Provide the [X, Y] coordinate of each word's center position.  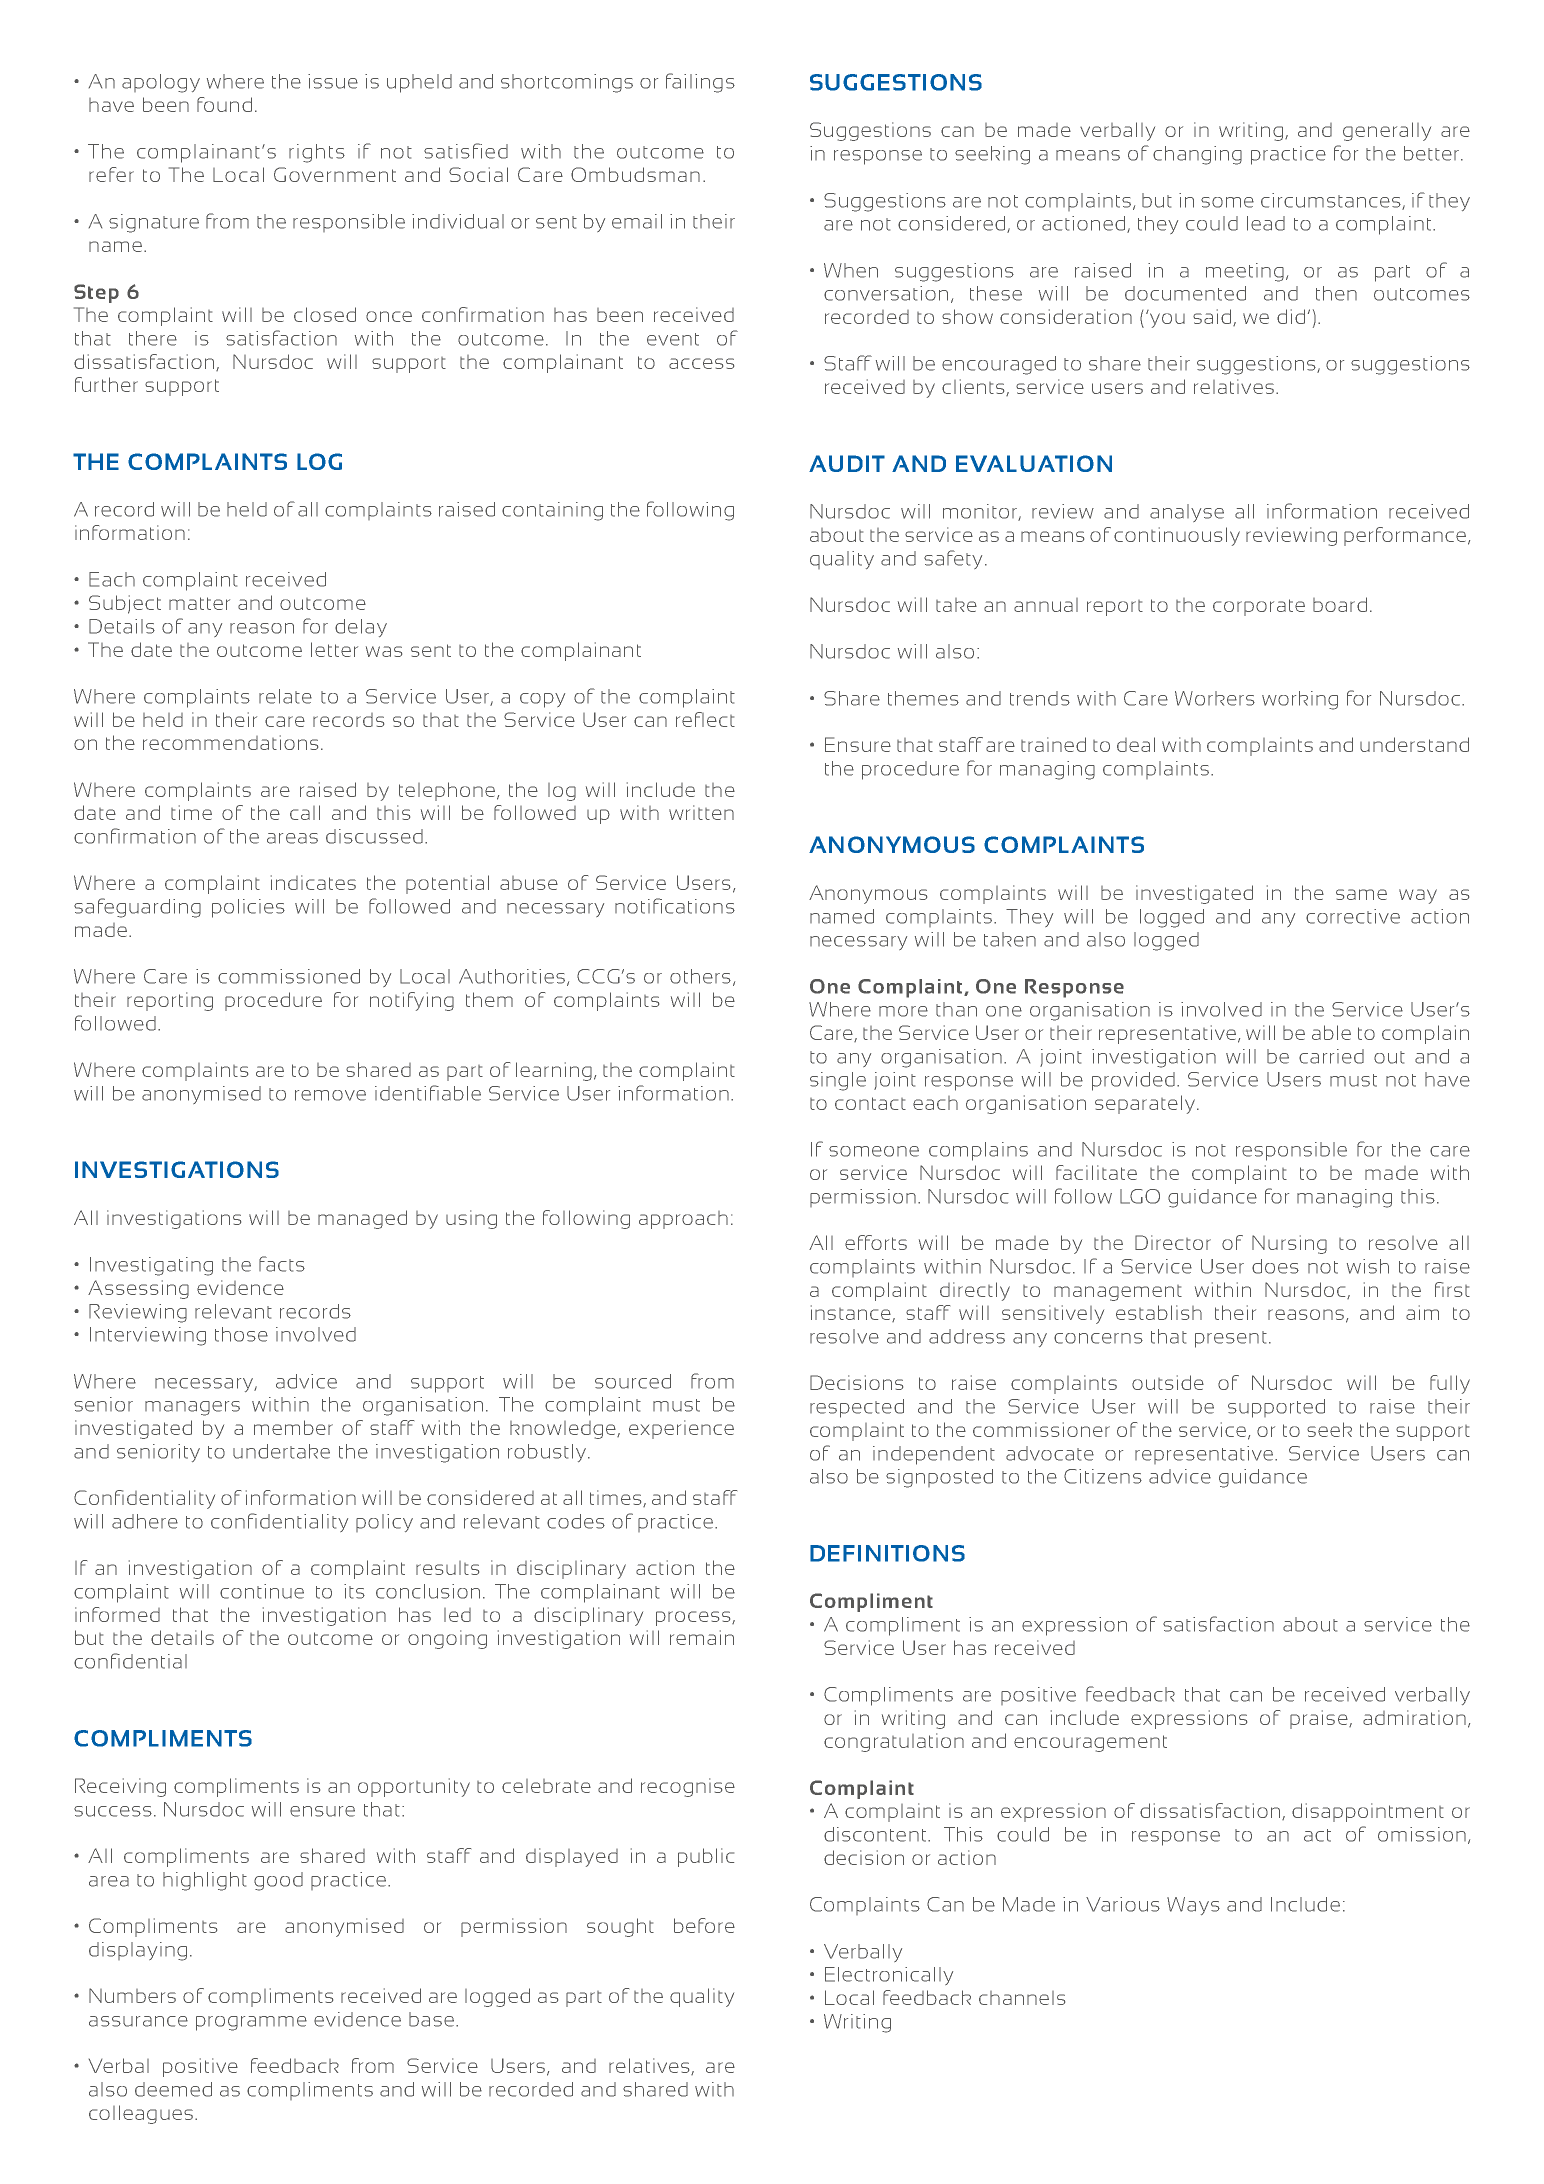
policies [248, 908]
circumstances [1332, 201]
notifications [675, 906]
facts [282, 1264]
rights [317, 153]
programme [251, 2023]
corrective [1353, 916]
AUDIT [847, 463]
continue [262, 1591]
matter [199, 603]
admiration [1414, 1717]
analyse [1187, 513]
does [1275, 1266]
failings [700, 83]
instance [852, 1313]
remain [702, 1637]
